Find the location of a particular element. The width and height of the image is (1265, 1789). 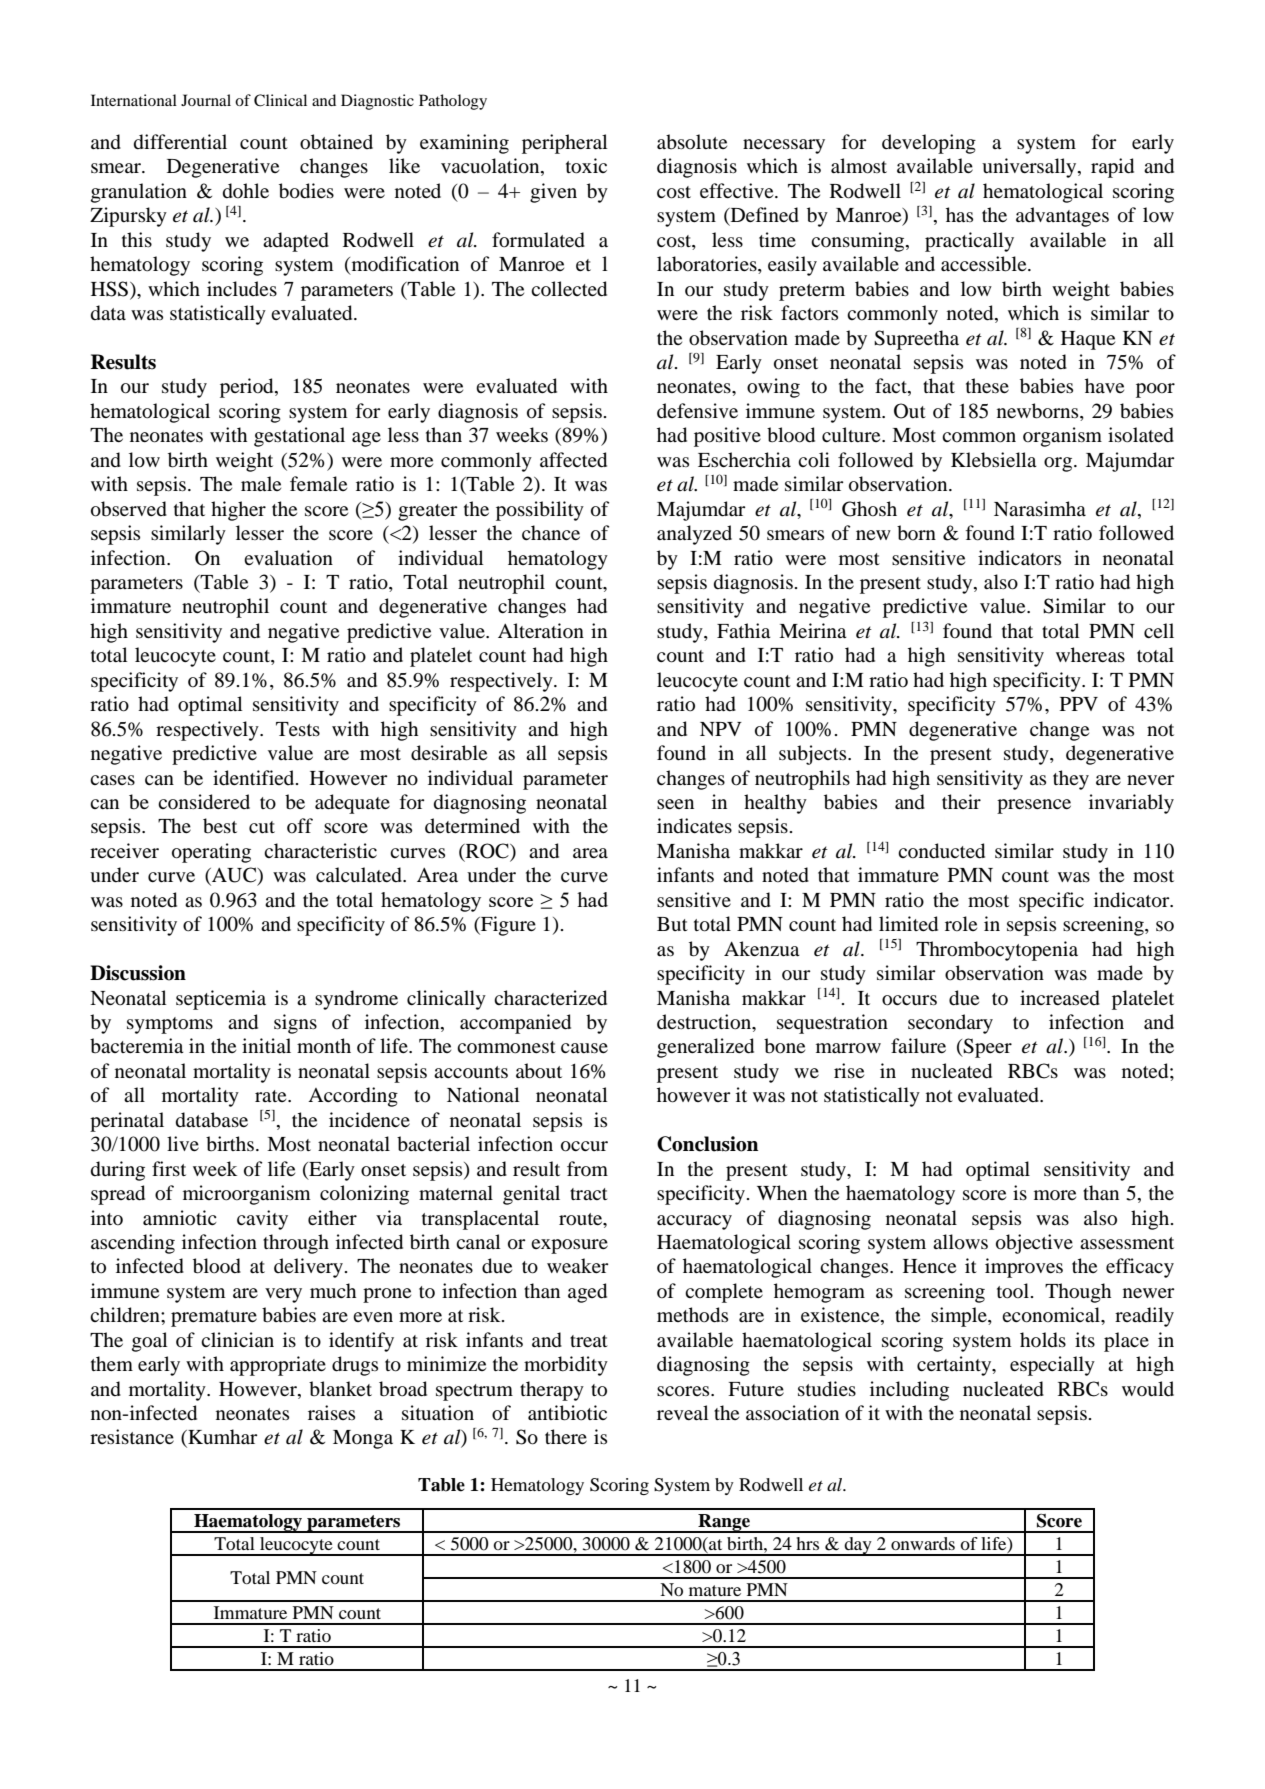

defensive is located at coordinates (697, 410).
